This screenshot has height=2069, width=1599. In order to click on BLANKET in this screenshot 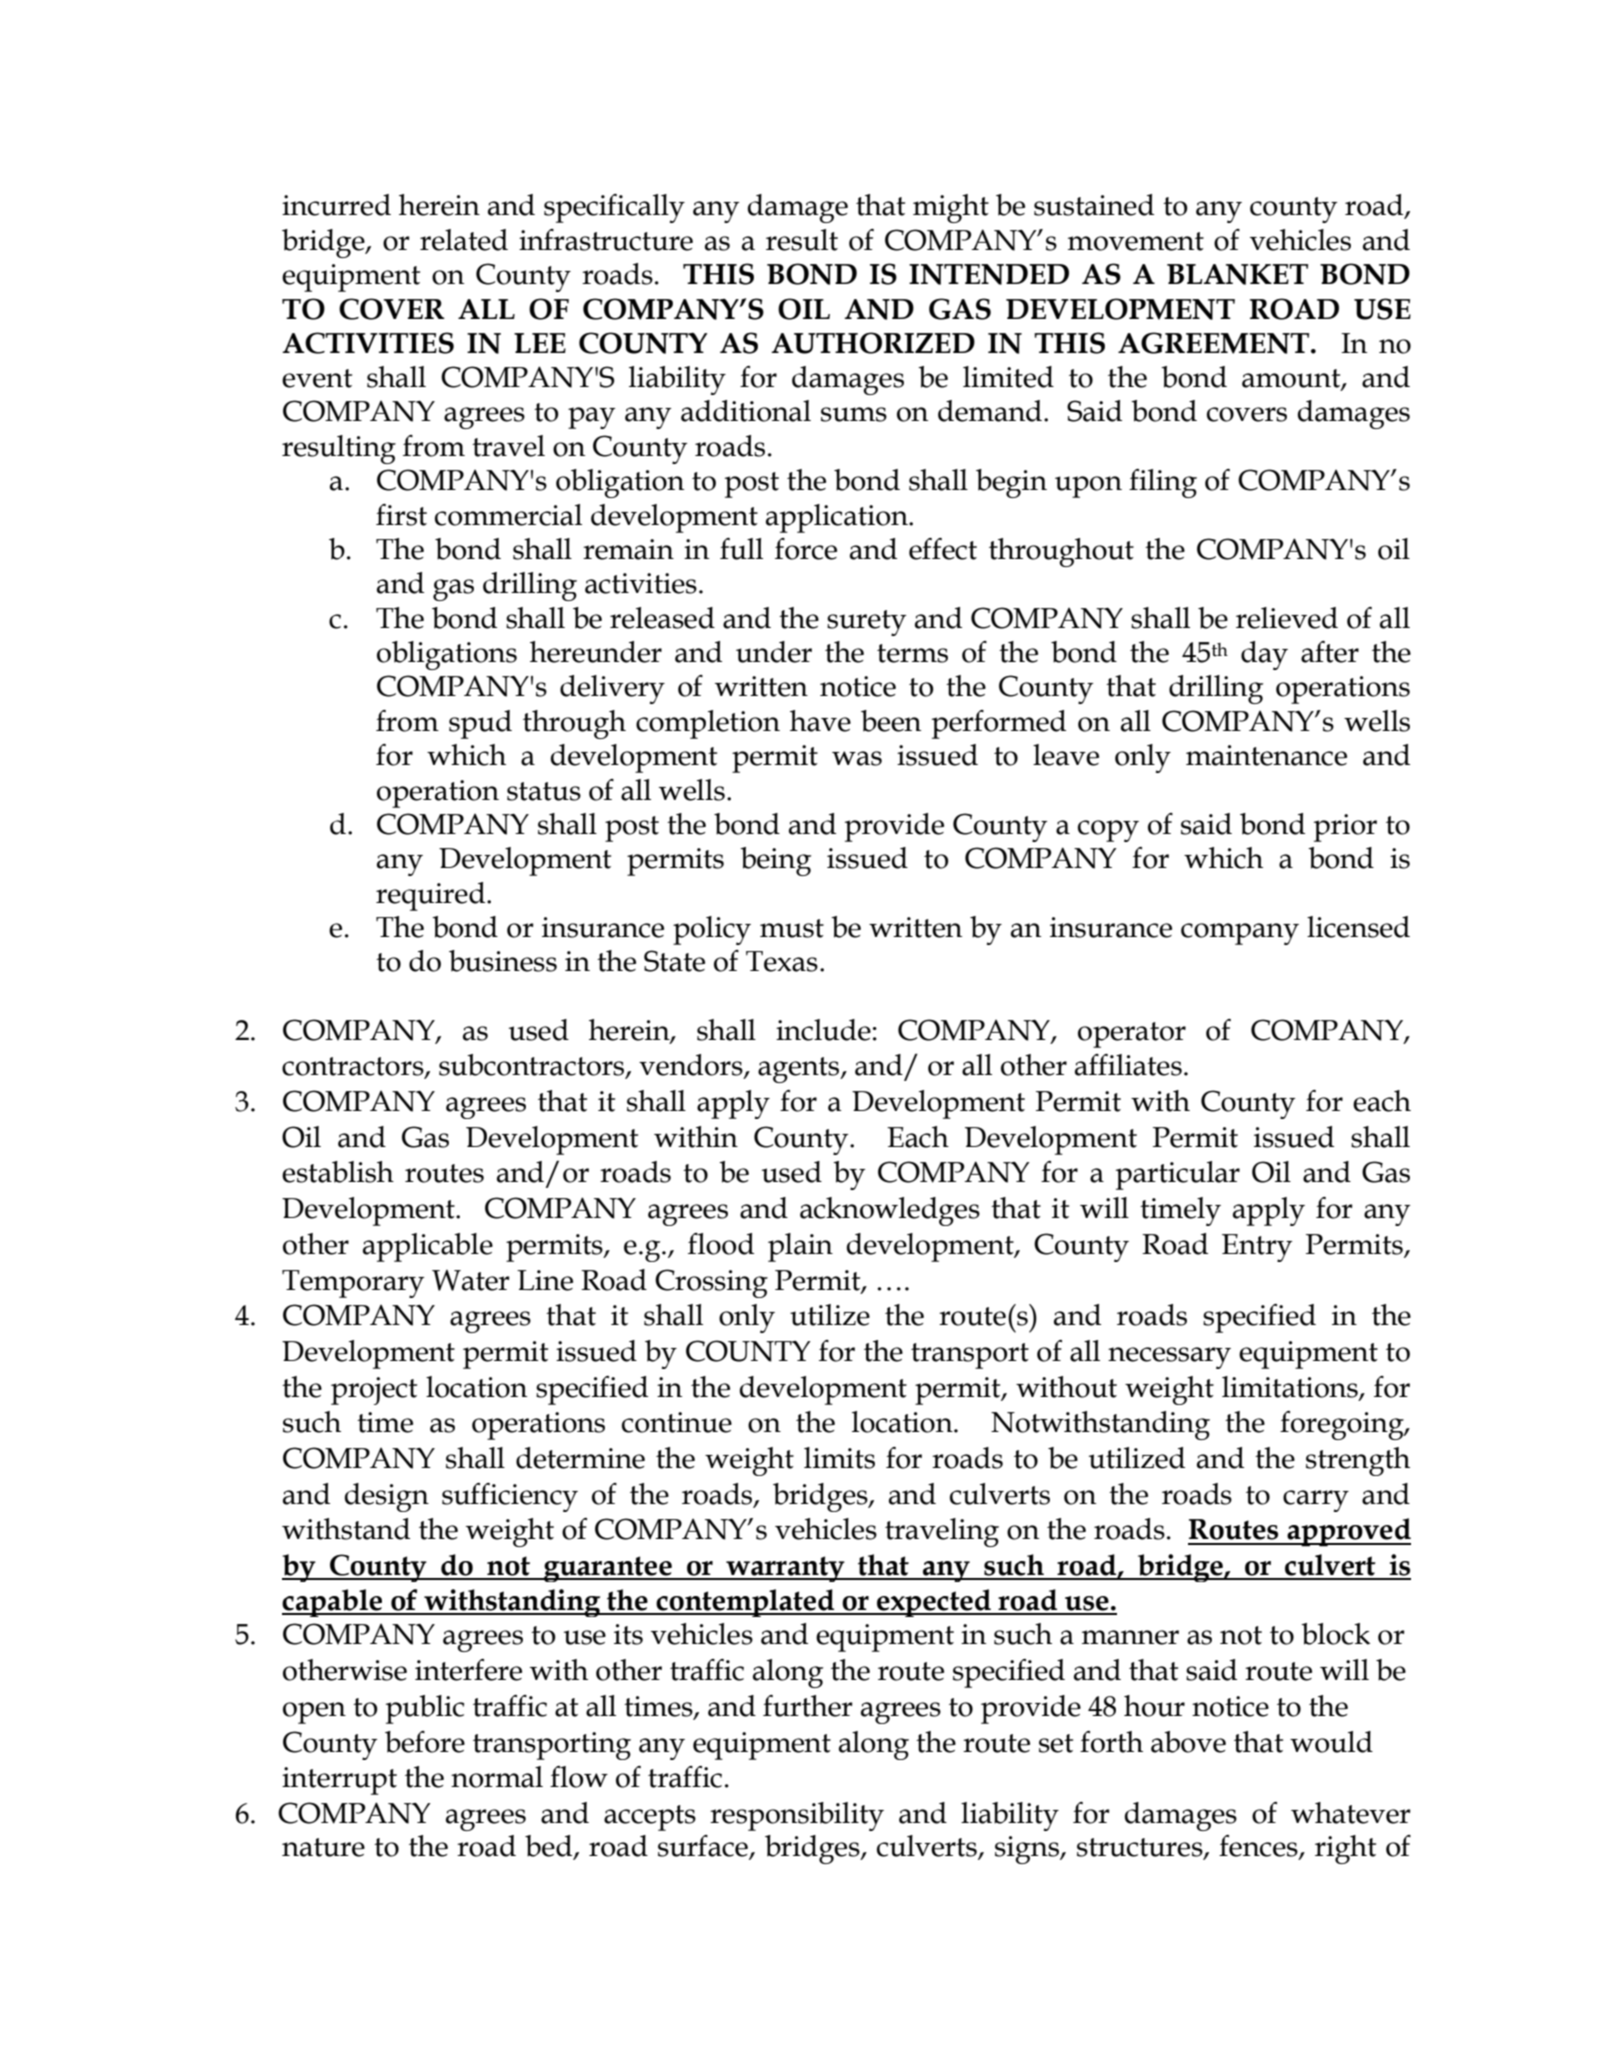, I will do `click(1237, 274)`.
